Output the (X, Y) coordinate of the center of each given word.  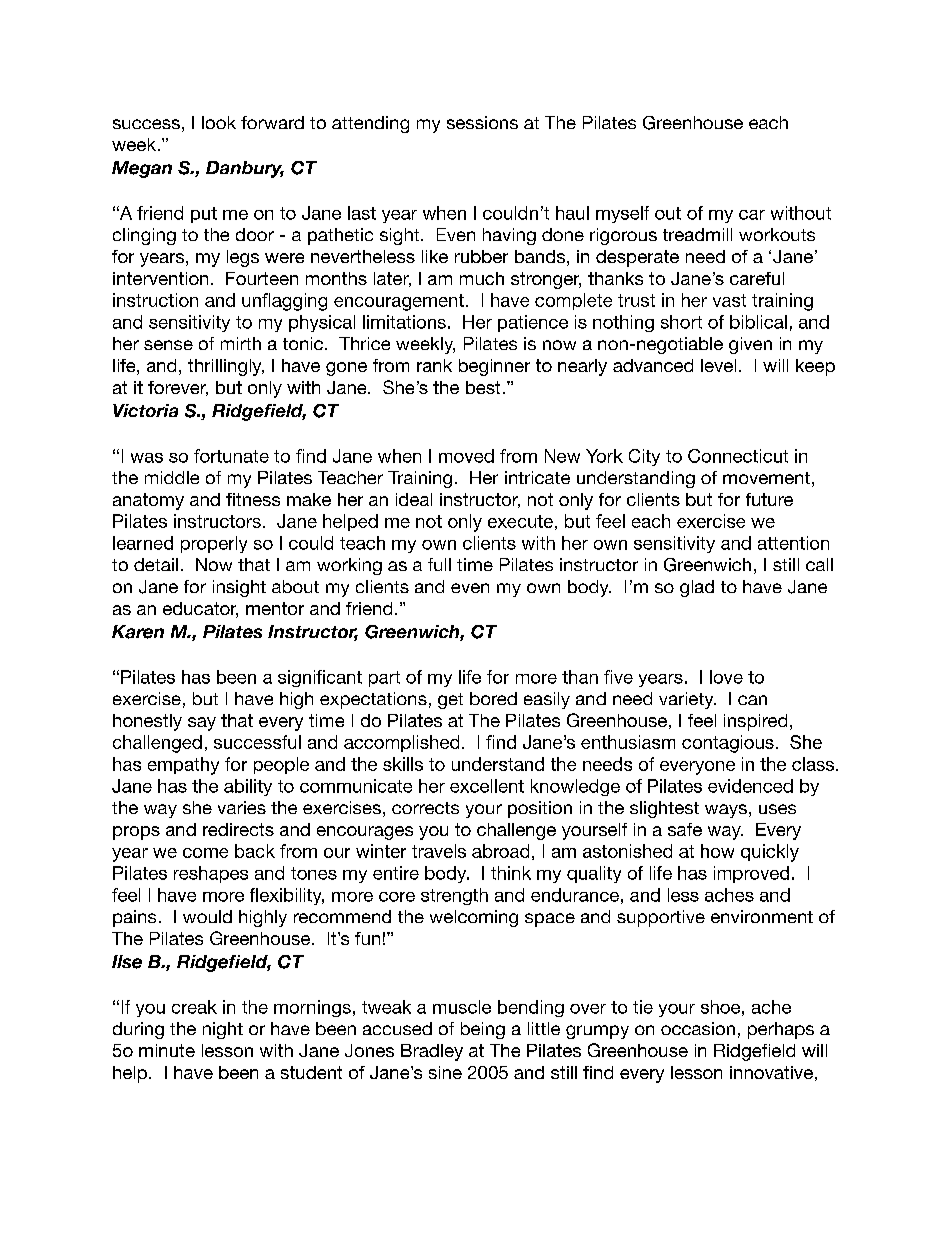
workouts (777, 234)
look (219, 122)
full (439, 564)
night (223, 1030)
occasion (698, 1028)
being (483, 1030)
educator (200, 610)
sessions (482, 122)
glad (697, 588)
